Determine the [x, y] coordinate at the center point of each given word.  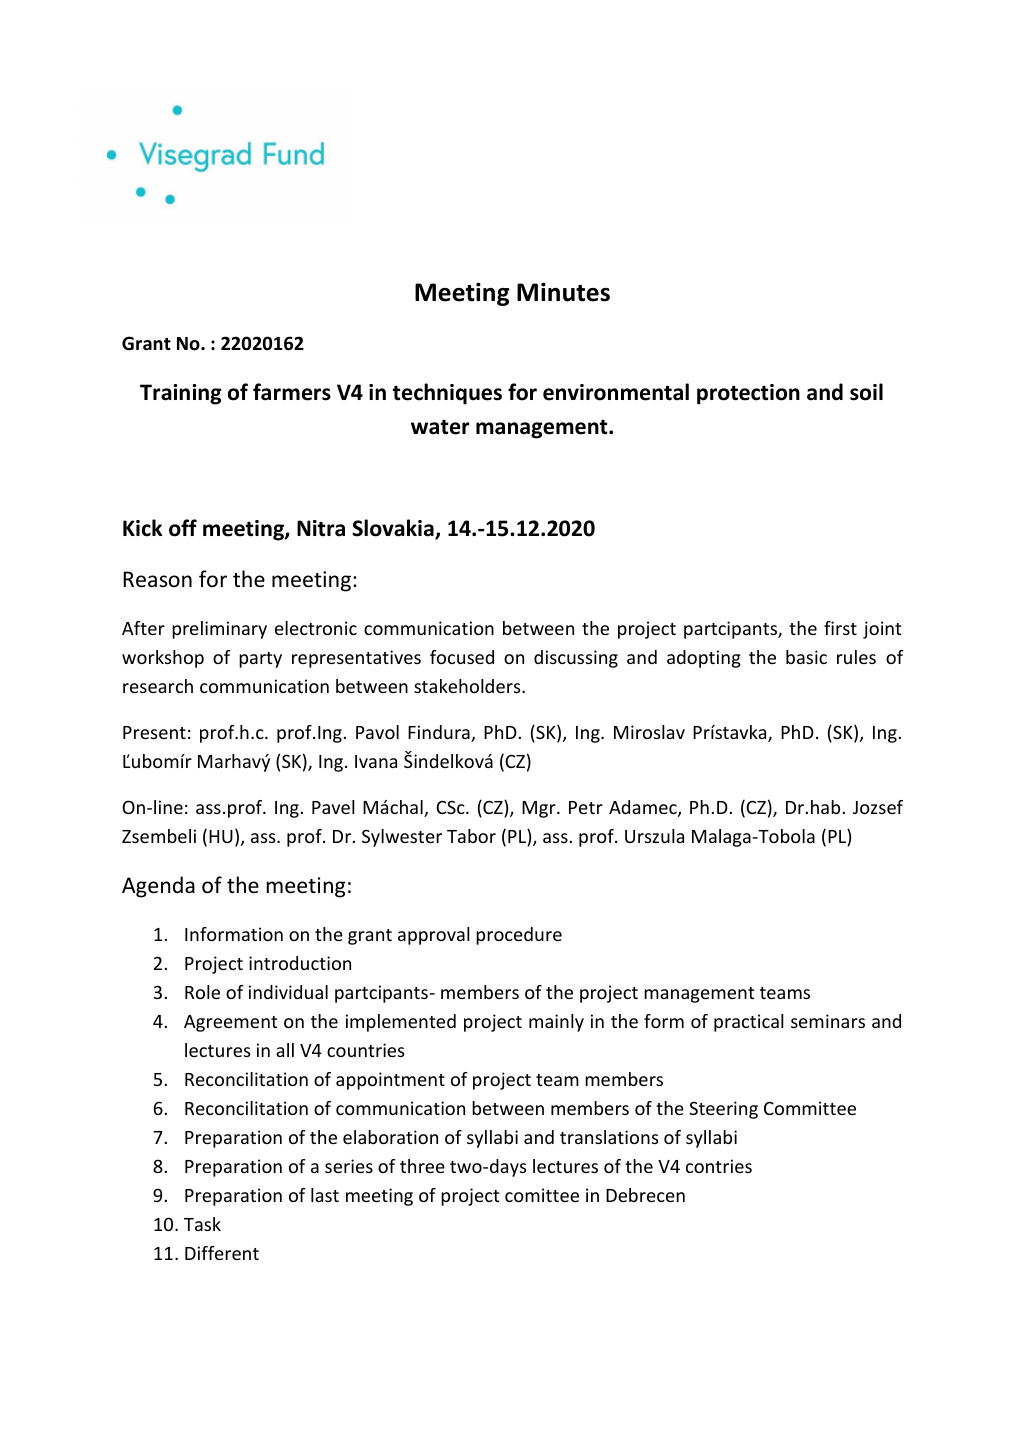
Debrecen [645, 1195]
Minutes [563, 292]
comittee [542, 1195]
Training [181, 394]
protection [748, 394]
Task [202, 1224]
